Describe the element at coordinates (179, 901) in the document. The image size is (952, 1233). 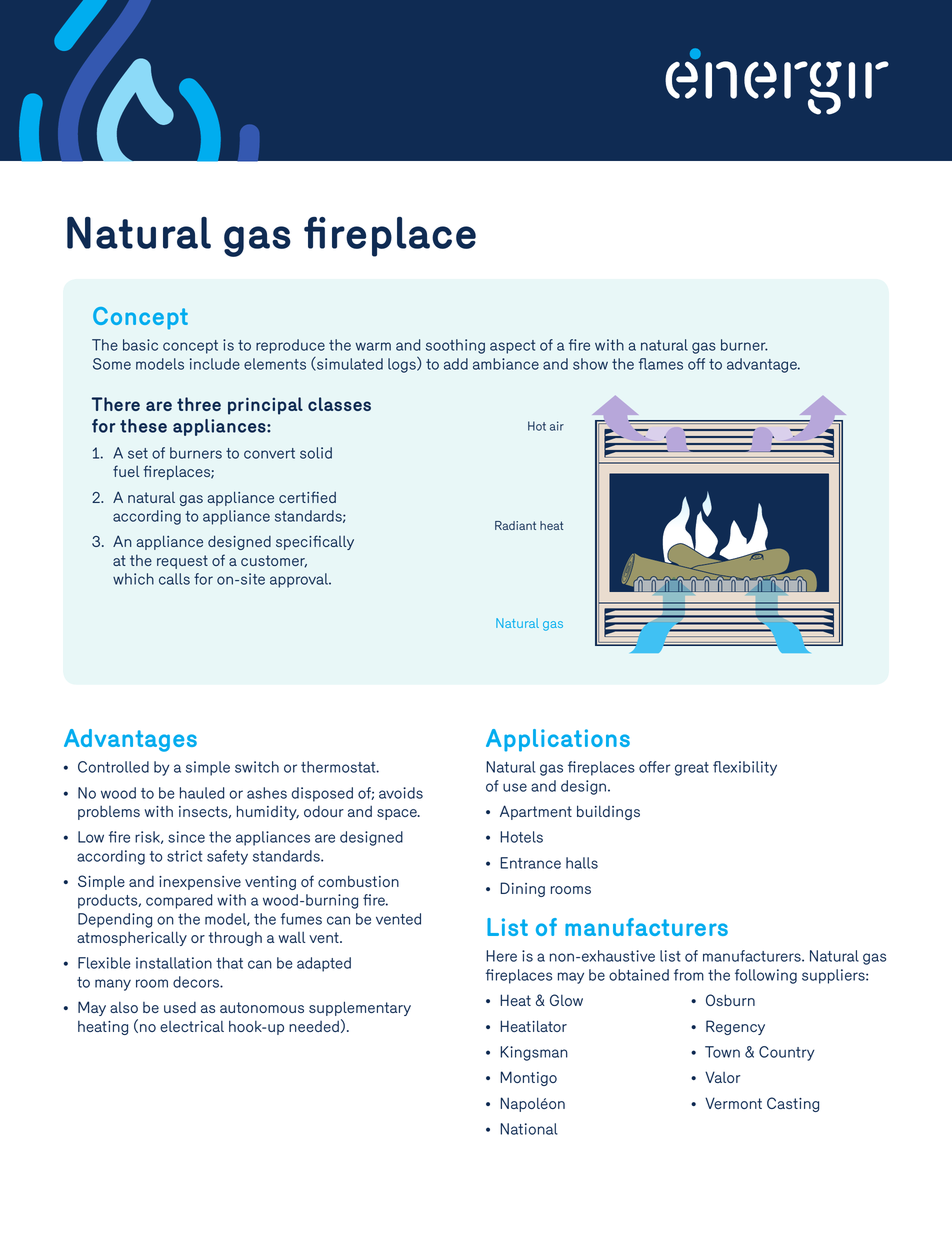
I see `compared` at that location.
